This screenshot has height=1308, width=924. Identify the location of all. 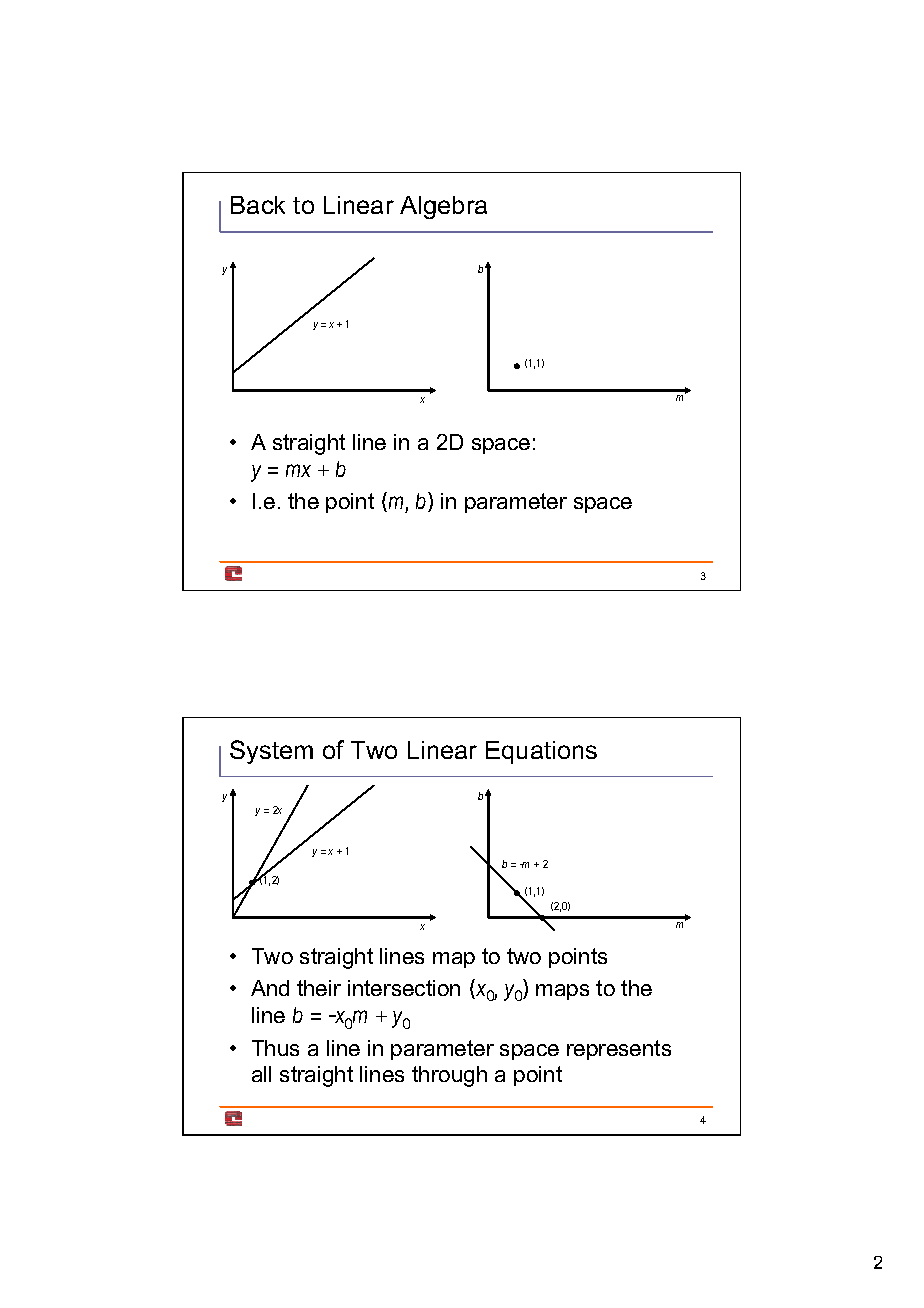
(261, 1074).
